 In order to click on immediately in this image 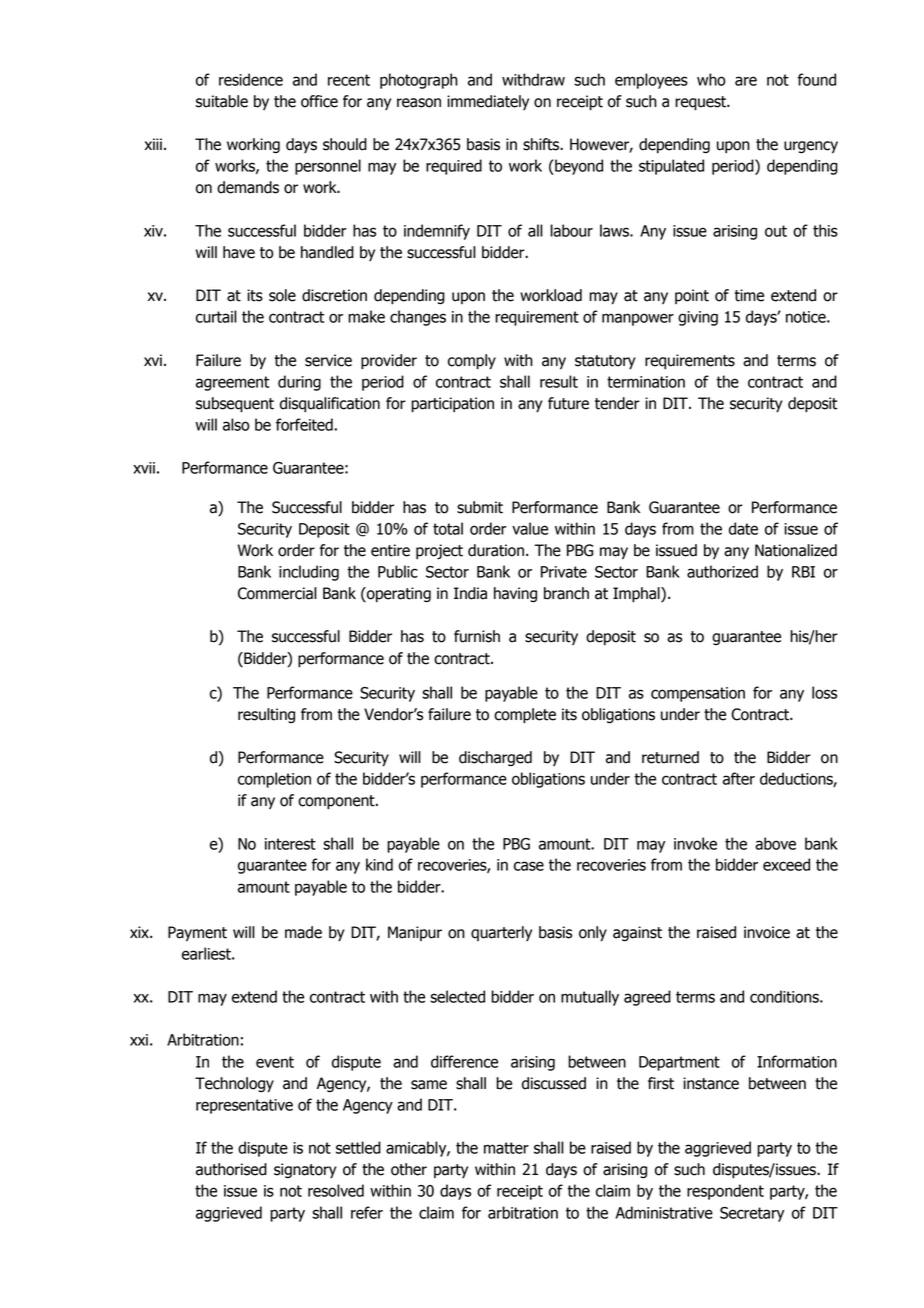, I will do `click(488, 102)`.
